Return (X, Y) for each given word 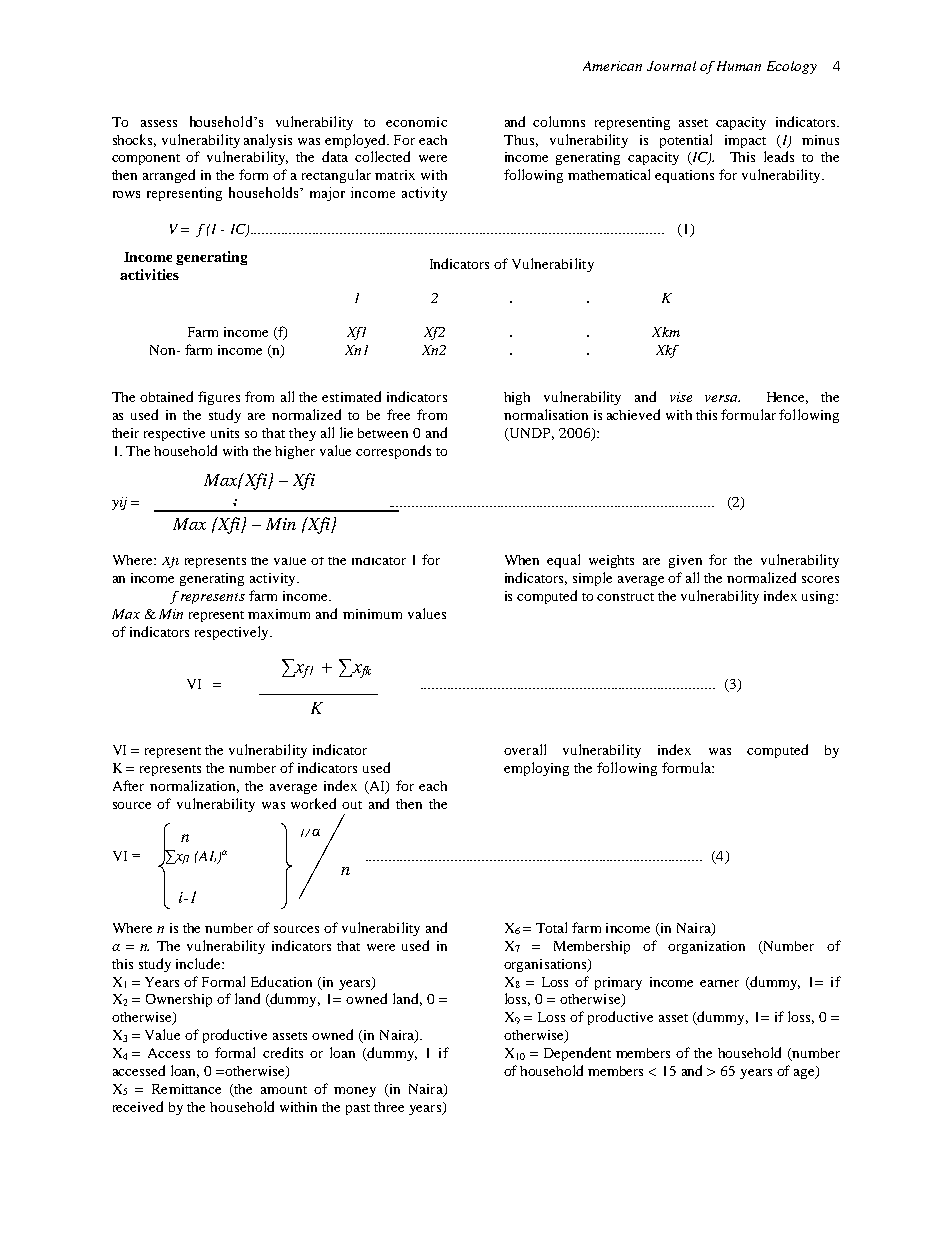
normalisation (546, 414)
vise (681, 397)
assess (159, 123)
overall (525, 749)
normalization (194, 786)
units (225, 433)
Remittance (186, 1089)
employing (536, 769)
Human (739, 66)
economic (416, 122)
